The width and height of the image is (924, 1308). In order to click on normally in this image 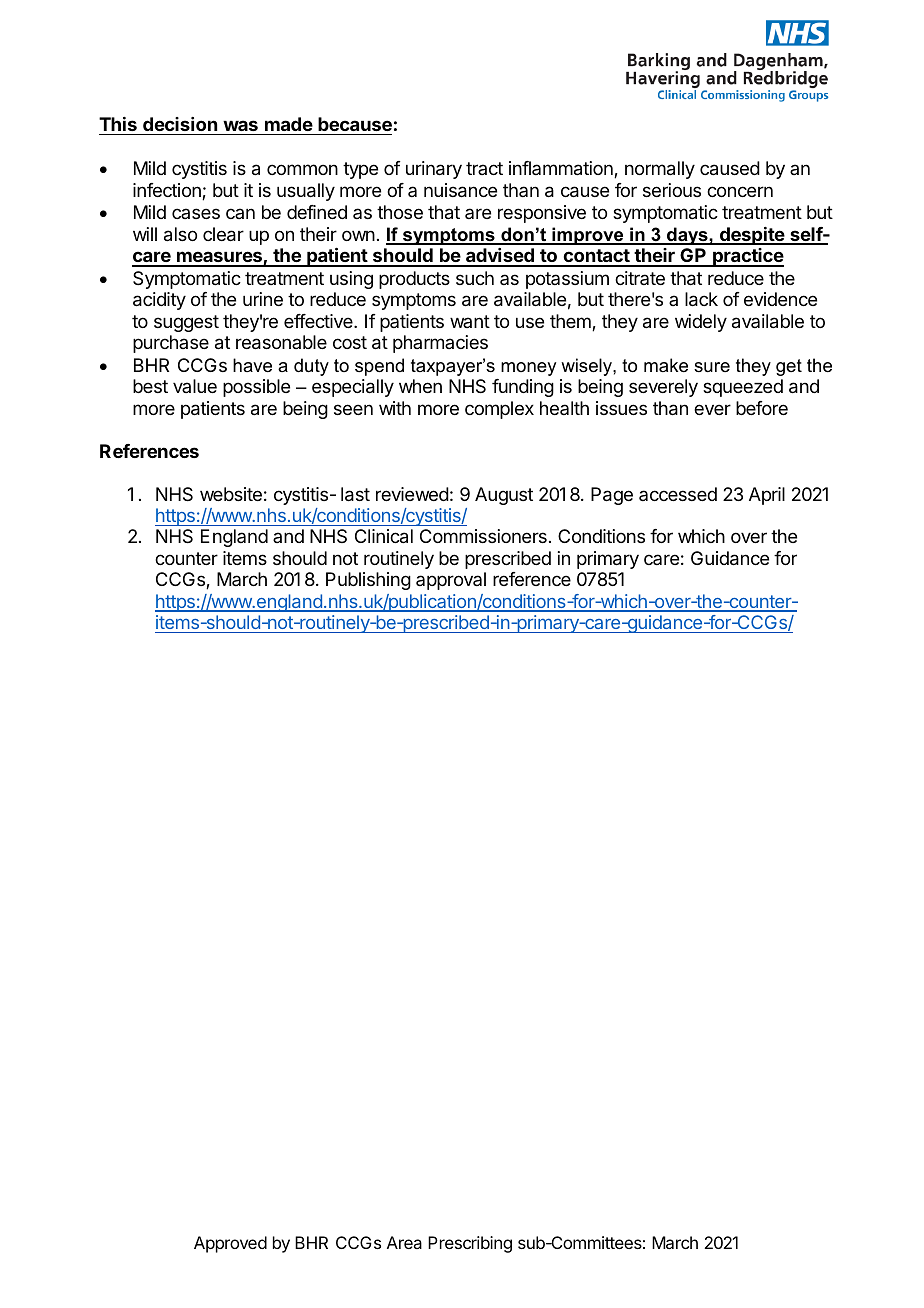, I will do `click(660, 170)`.
